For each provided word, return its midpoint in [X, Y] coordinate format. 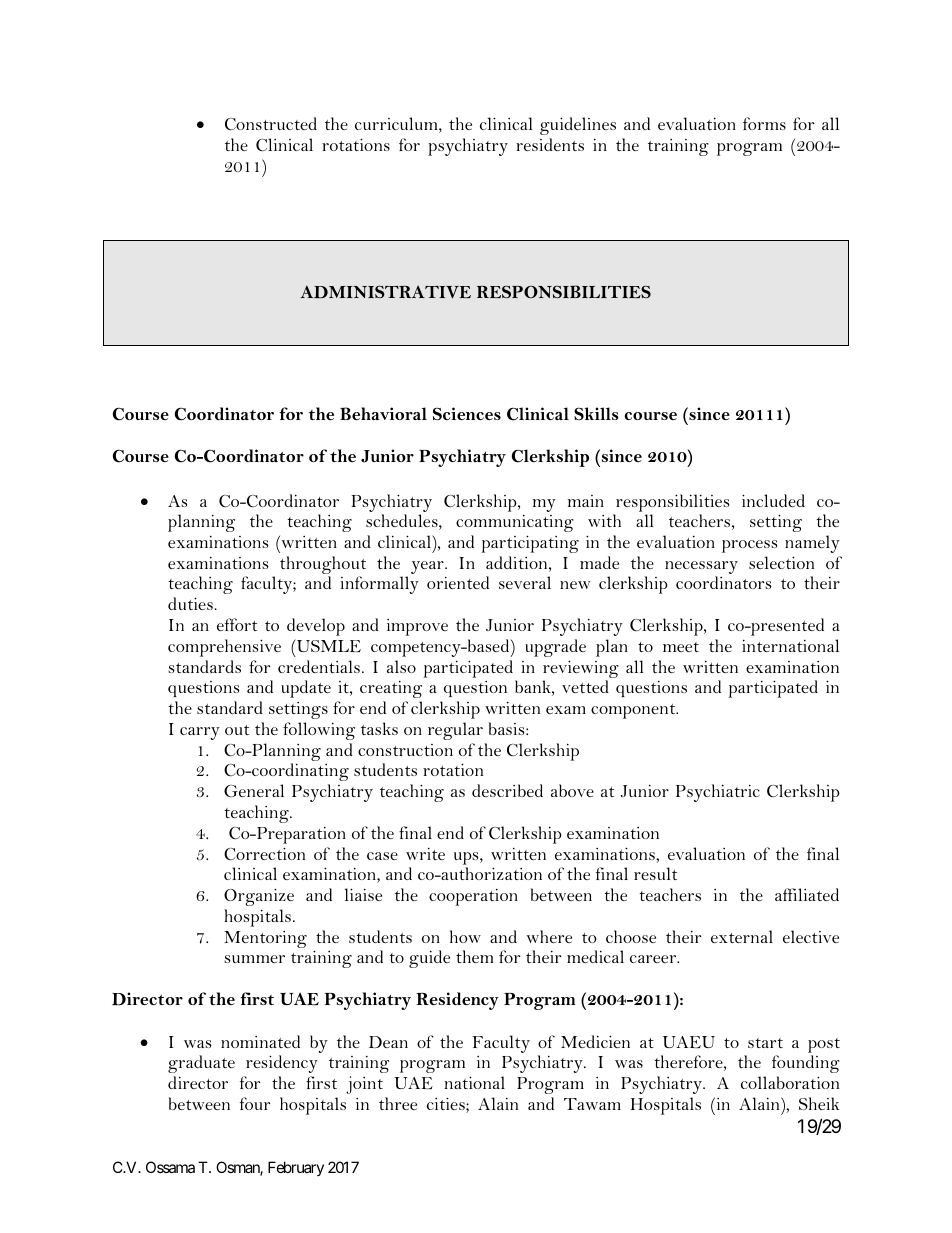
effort [237, 624]
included [773, 500]
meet [681, 647]
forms [764, 123]
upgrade [555, 648]
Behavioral [383, 413]
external [742, 936]
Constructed [271, 124]
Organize [259, 897]
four [255, 1103]
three [398, 1103]
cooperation [473, 897]
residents [550, 144]
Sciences [467, 414]
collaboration [790, 1082]
